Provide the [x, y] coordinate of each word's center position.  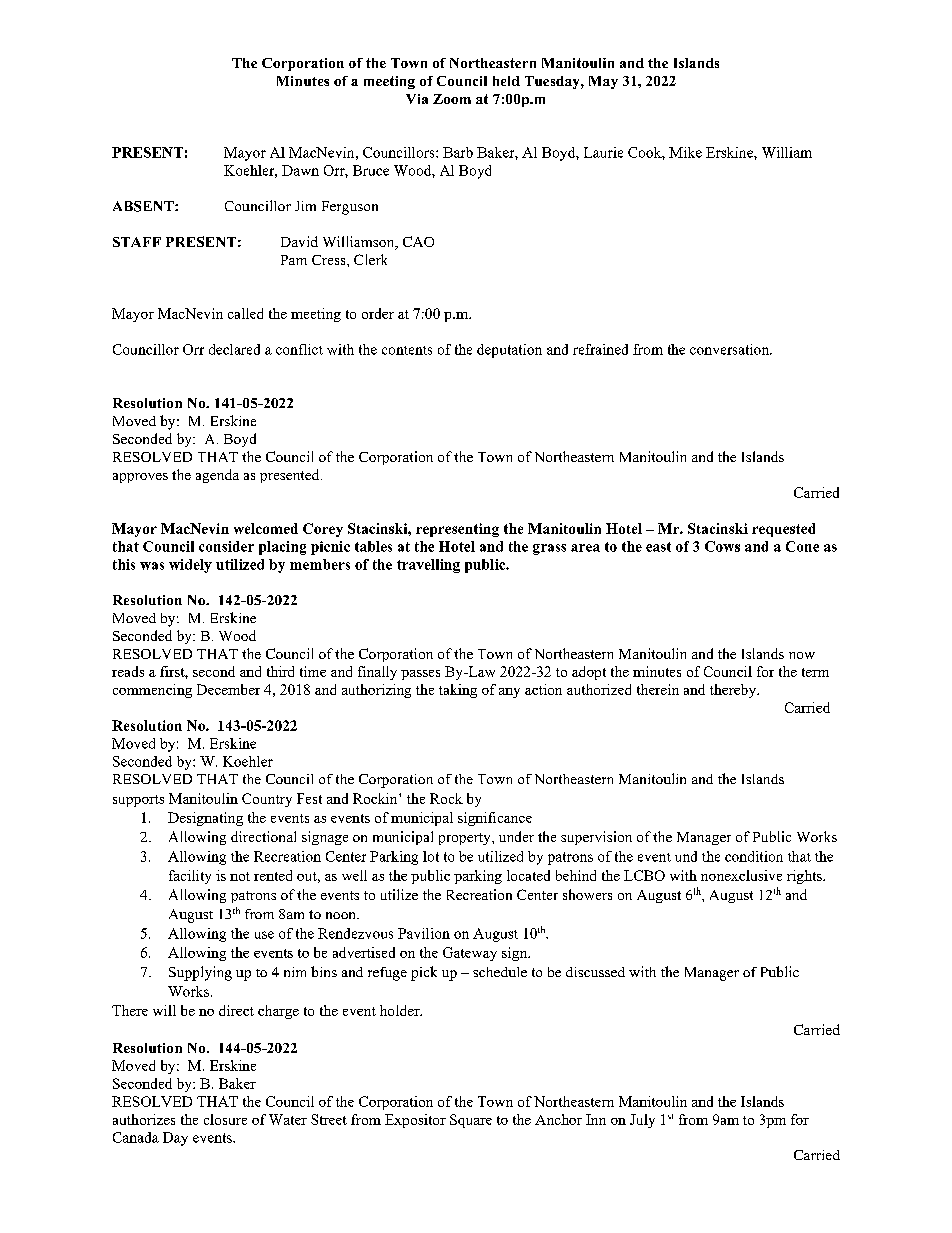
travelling [428, 566]
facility [190, 877]
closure [225, 1119]
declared [234, 349]
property [466, 839]
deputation [509, 351]
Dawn [300, 170]
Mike [685, 152]
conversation [731, 349]
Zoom [452, 99]
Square [471, 1121]
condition [754, 856]
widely [190, 566]
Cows [722, 546]
